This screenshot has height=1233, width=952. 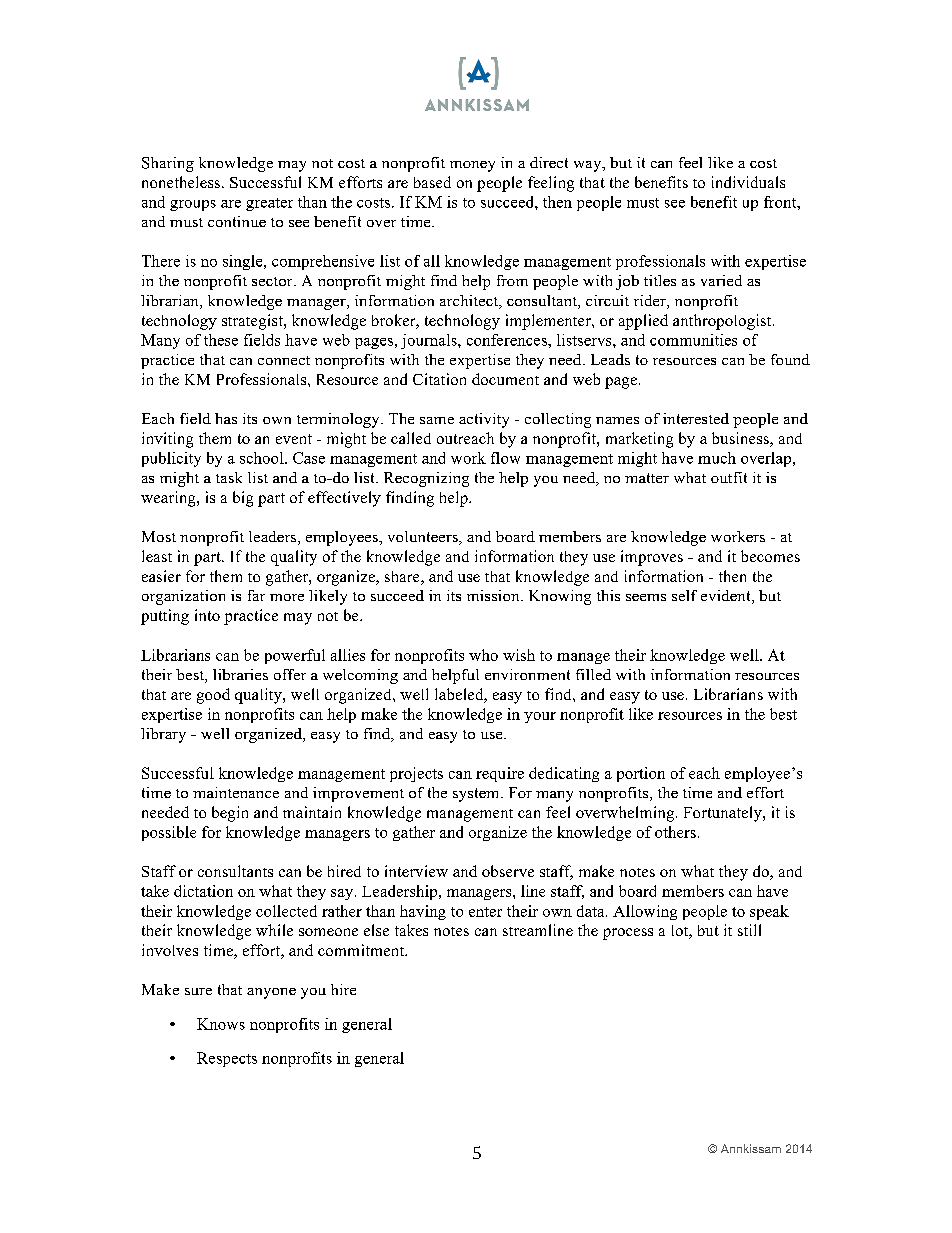 I want to click on Knows, so click(x=221, y=1024).
